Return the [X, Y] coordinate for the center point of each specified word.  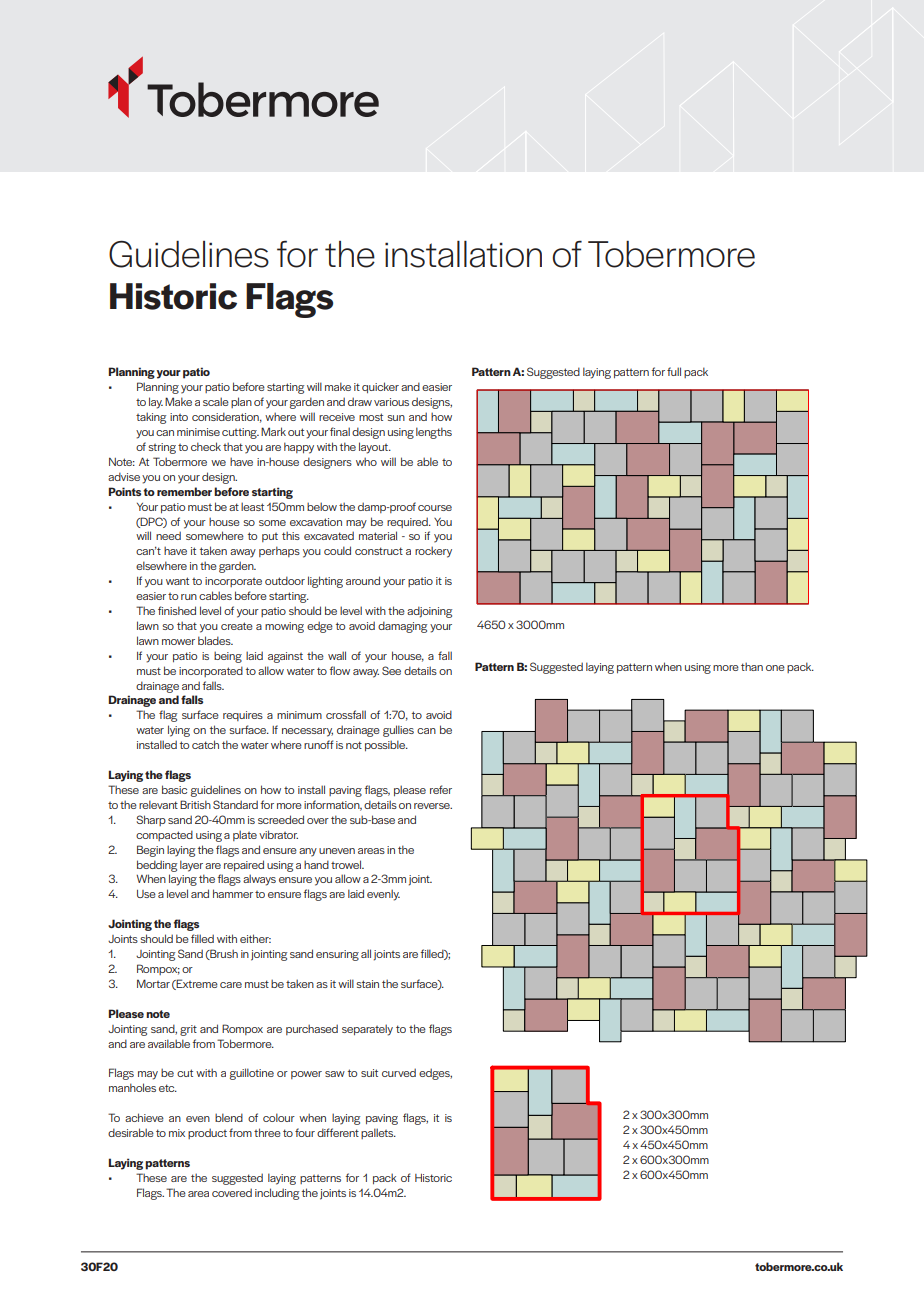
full [674, 371]
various [391, 402]
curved [399, 1072]
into [179, 417]
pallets [378, 1133]
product [207, 1133]
